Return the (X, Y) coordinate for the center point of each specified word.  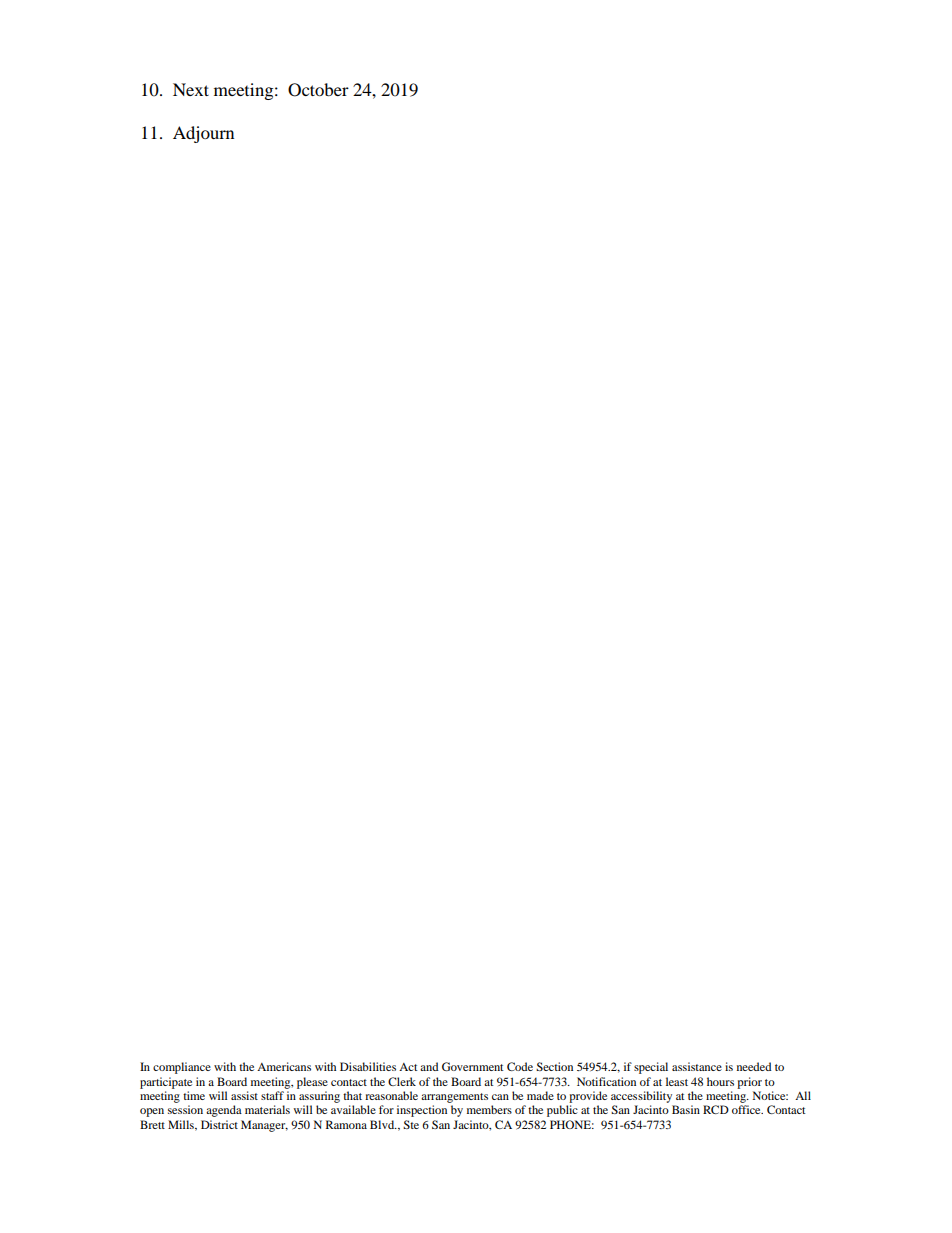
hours (720, 1081)
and (429, 1066)
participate (166, 1083)
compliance (182, 1068)
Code (520, 1066)
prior (749, 1083)
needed (754, 1066)
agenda (224, 1111)
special (651, 1068)
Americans (284, 1066)
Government (473, 1066)
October (318, 90)
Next (191, 89)
